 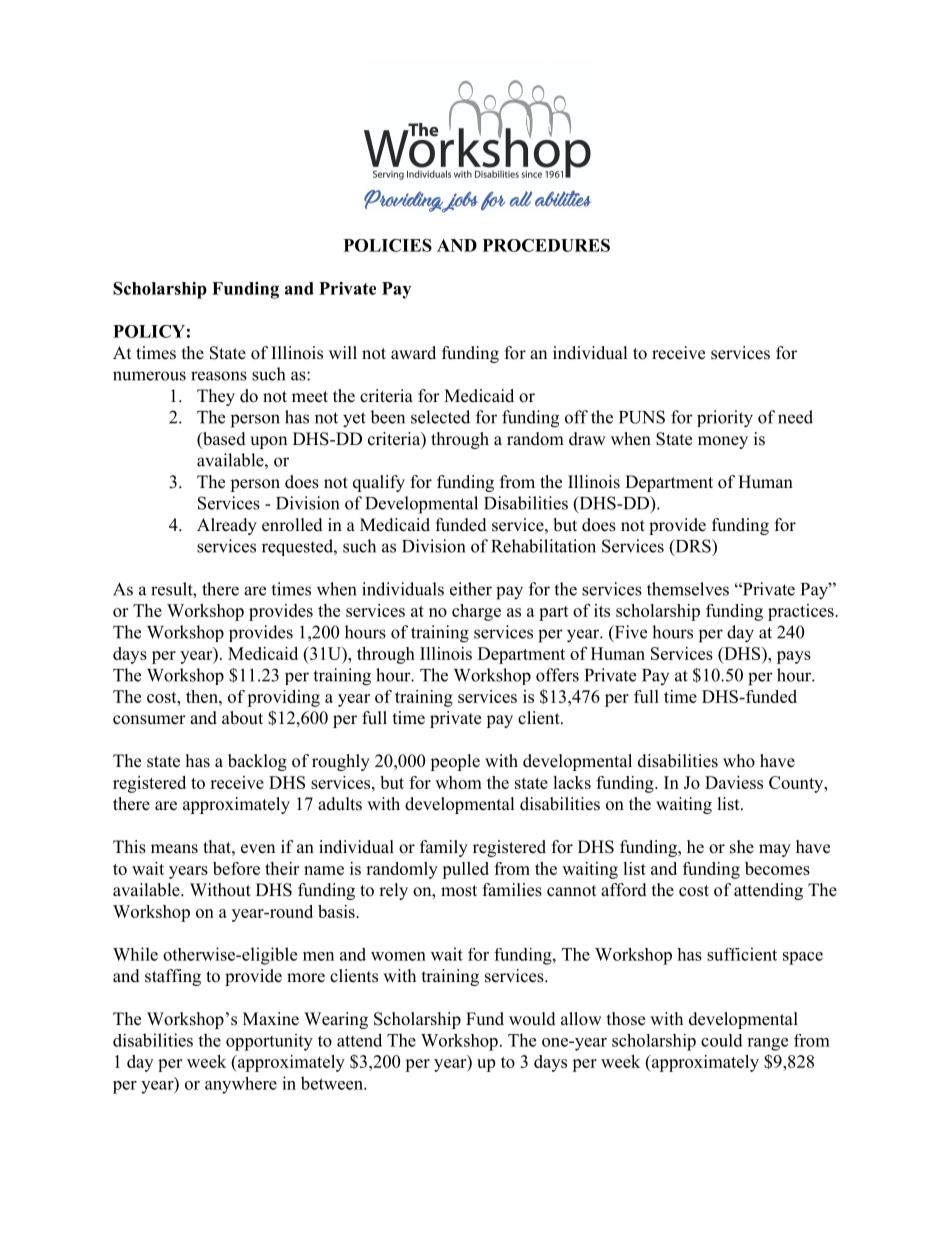 I want to click on Already, so click(x=227, y=526).
